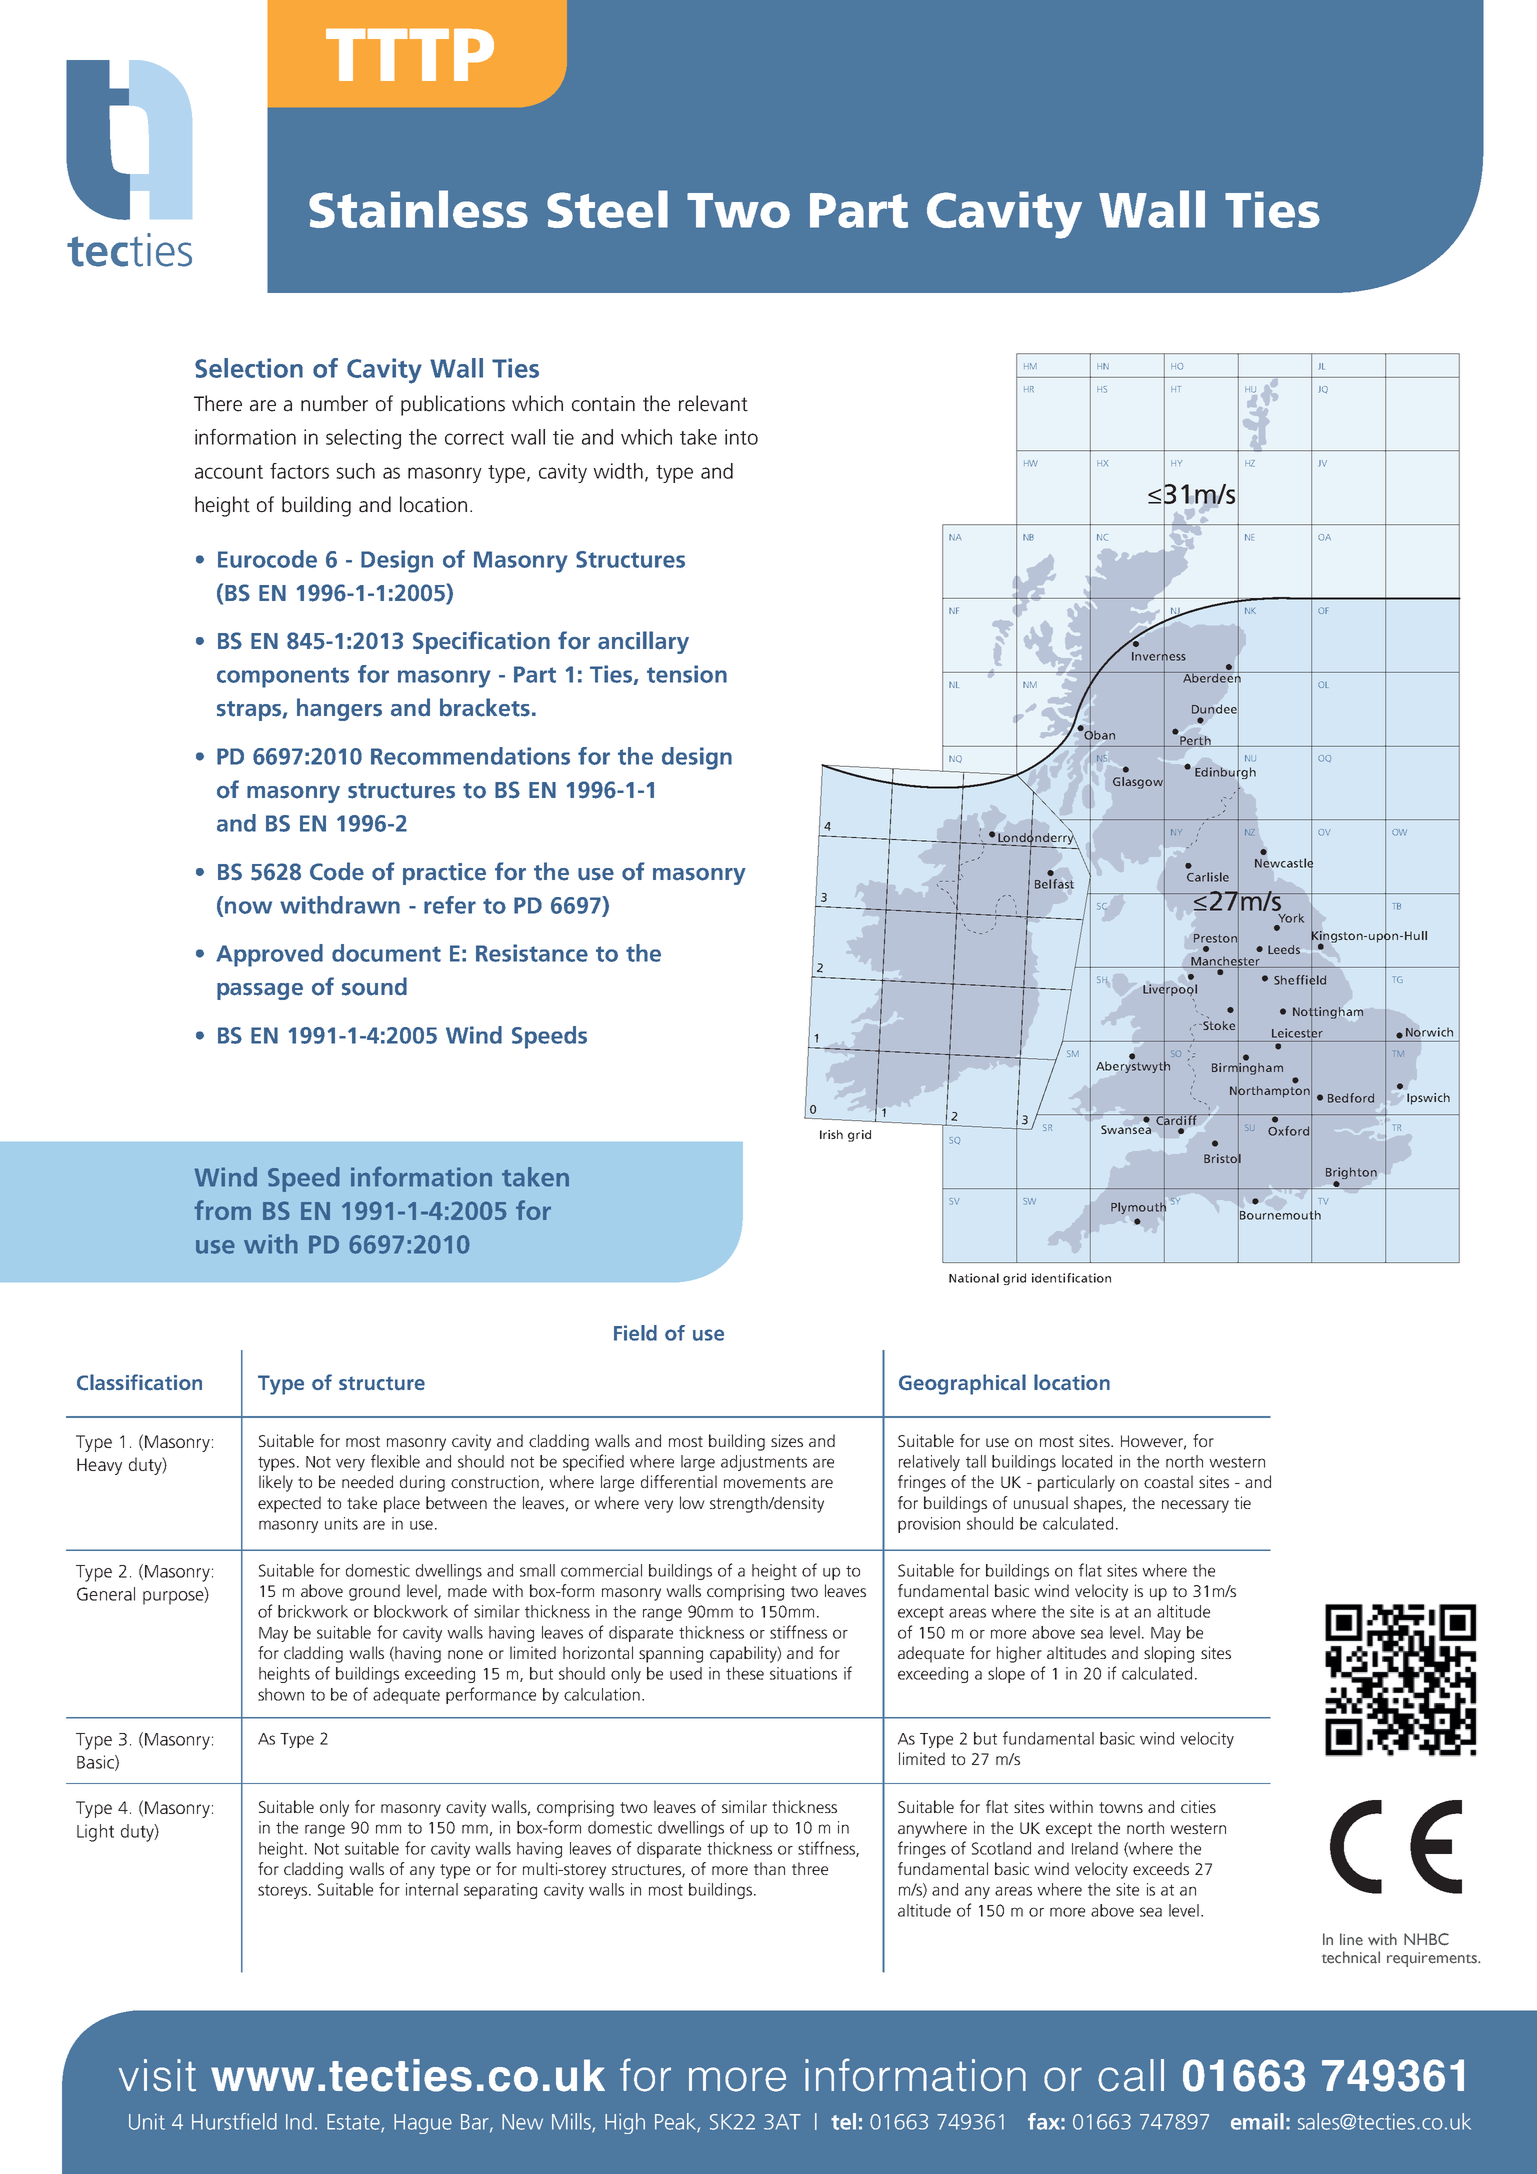 The image size is (1537, 2174). Describe the element at coordinates (276, 1483) in the image. I see `likely` at that location.
